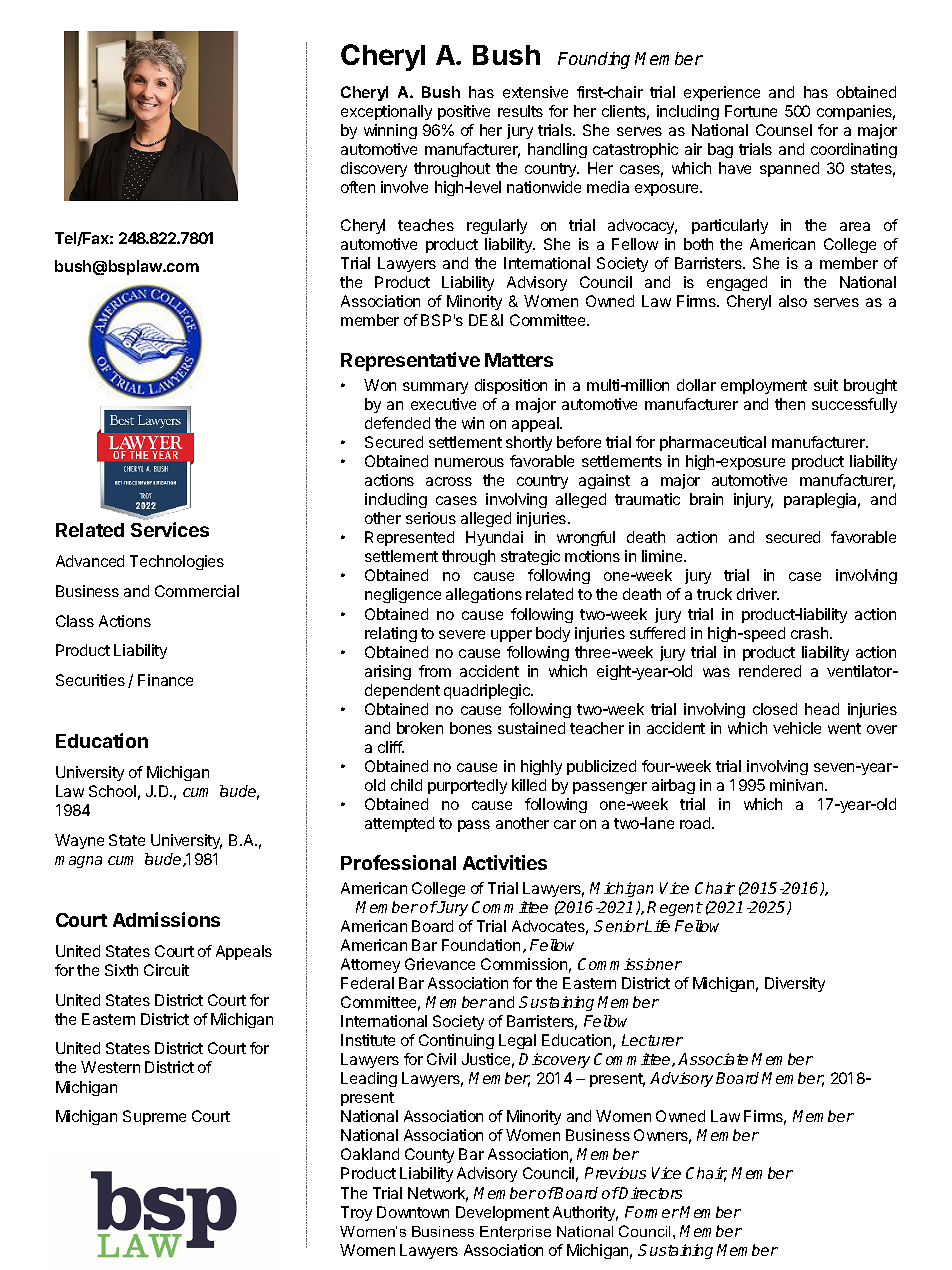 This screenshot has height=1270, width=952. Describe the element at coordinates (464, 112) in the screenshot. I see `positive` at that location.
